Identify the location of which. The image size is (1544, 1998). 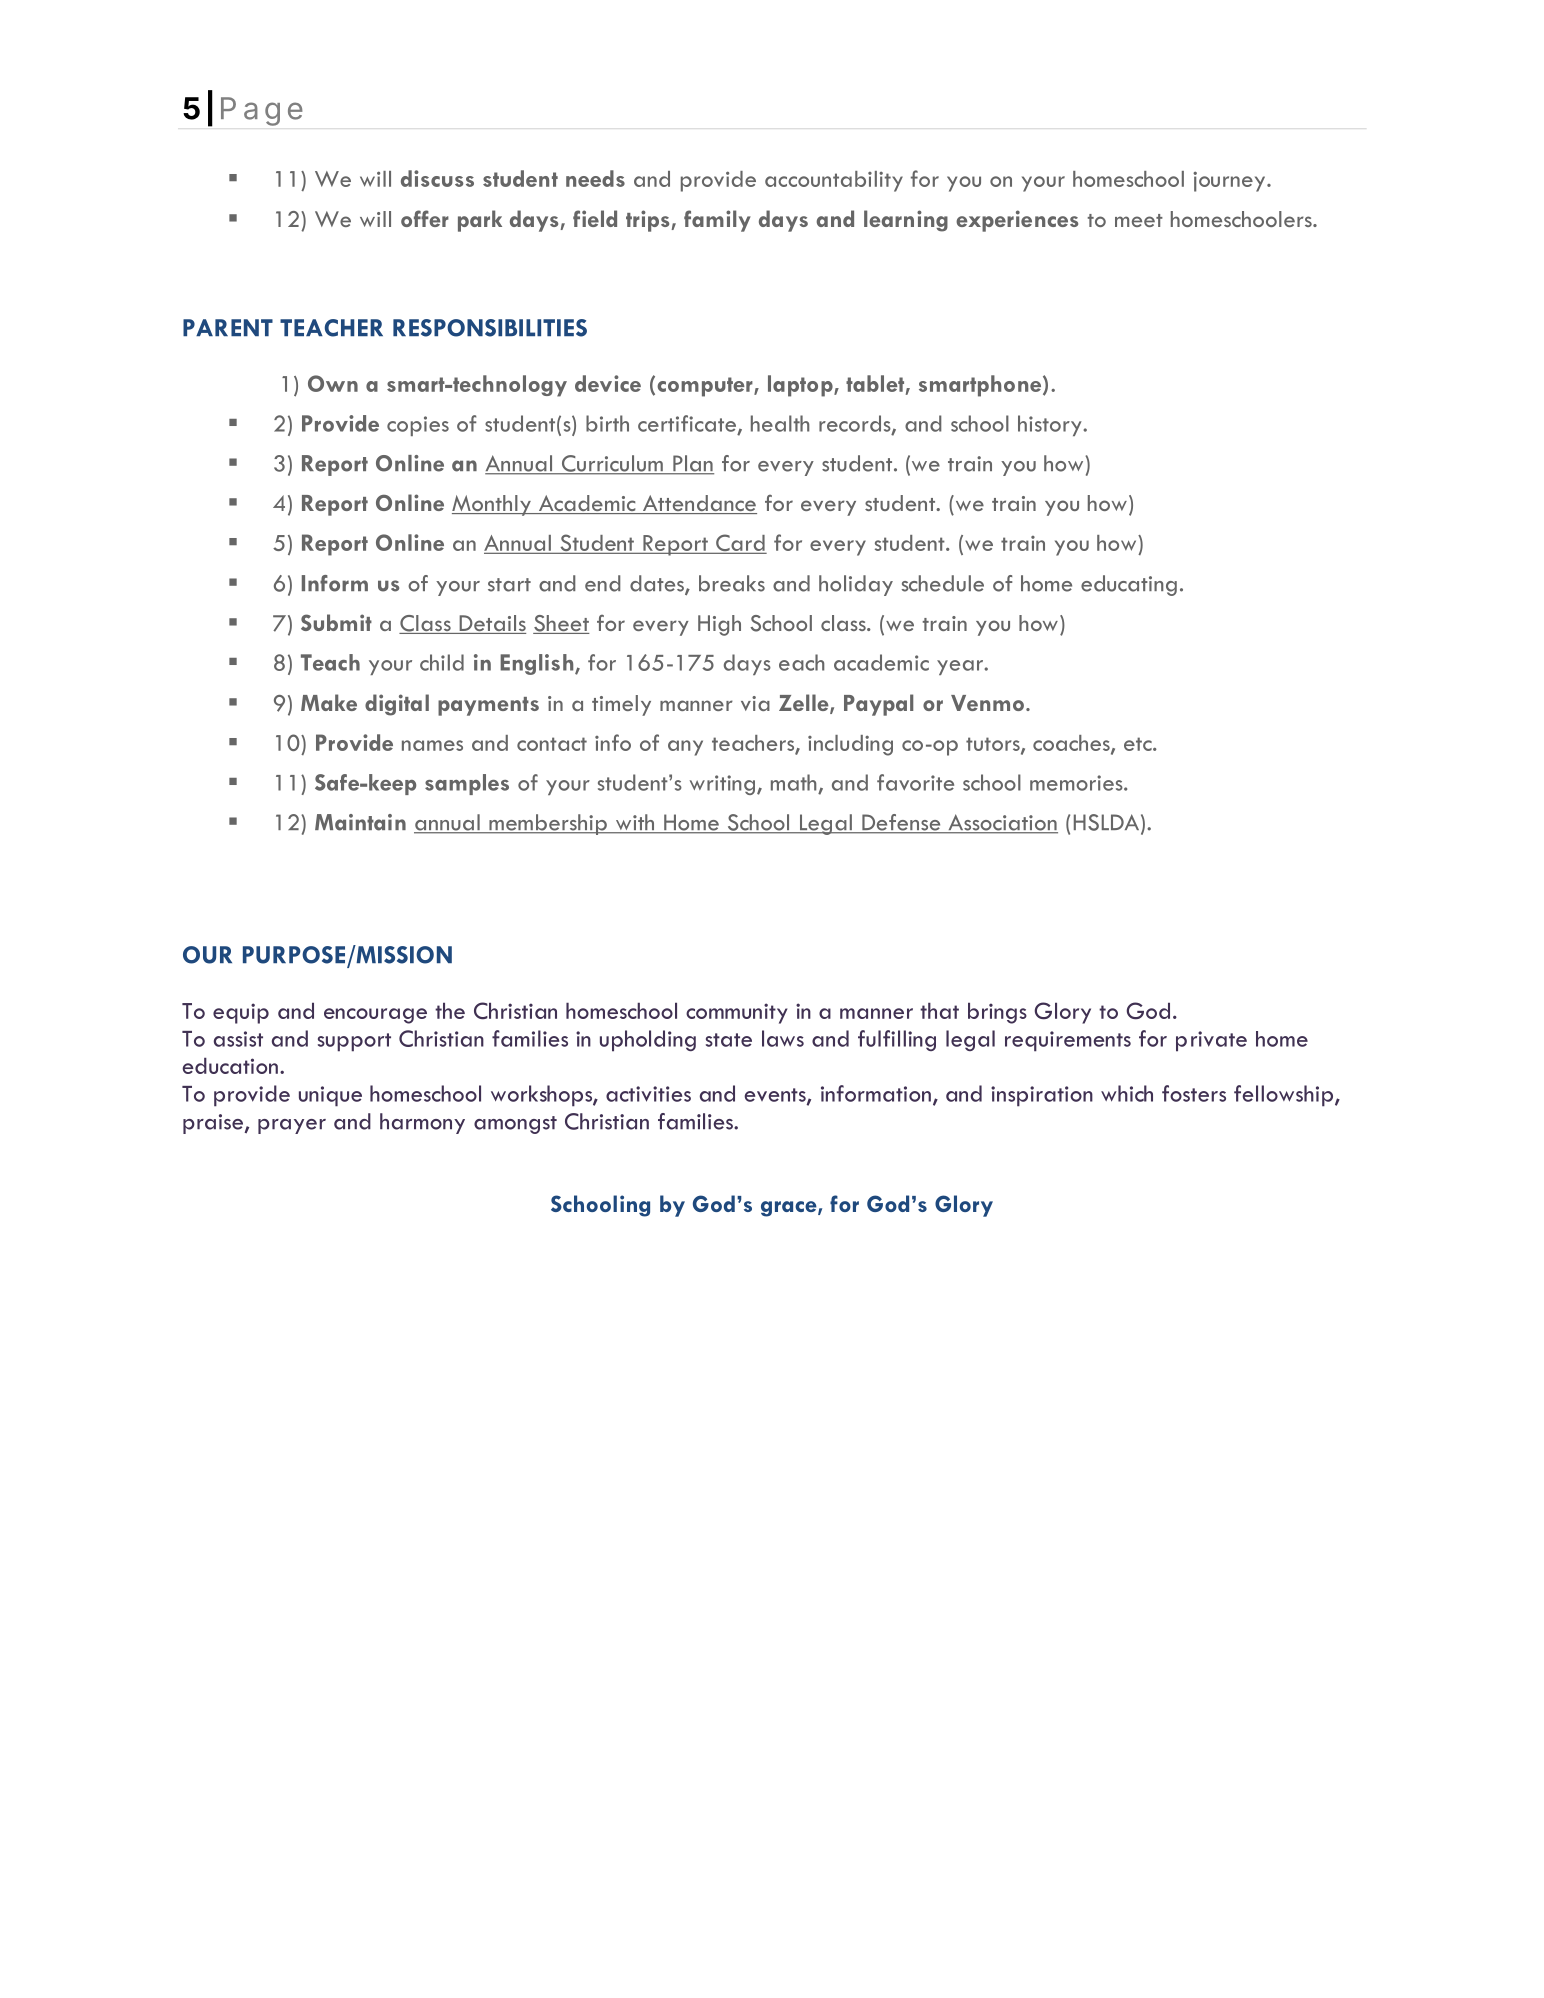
(1127, 1093).
